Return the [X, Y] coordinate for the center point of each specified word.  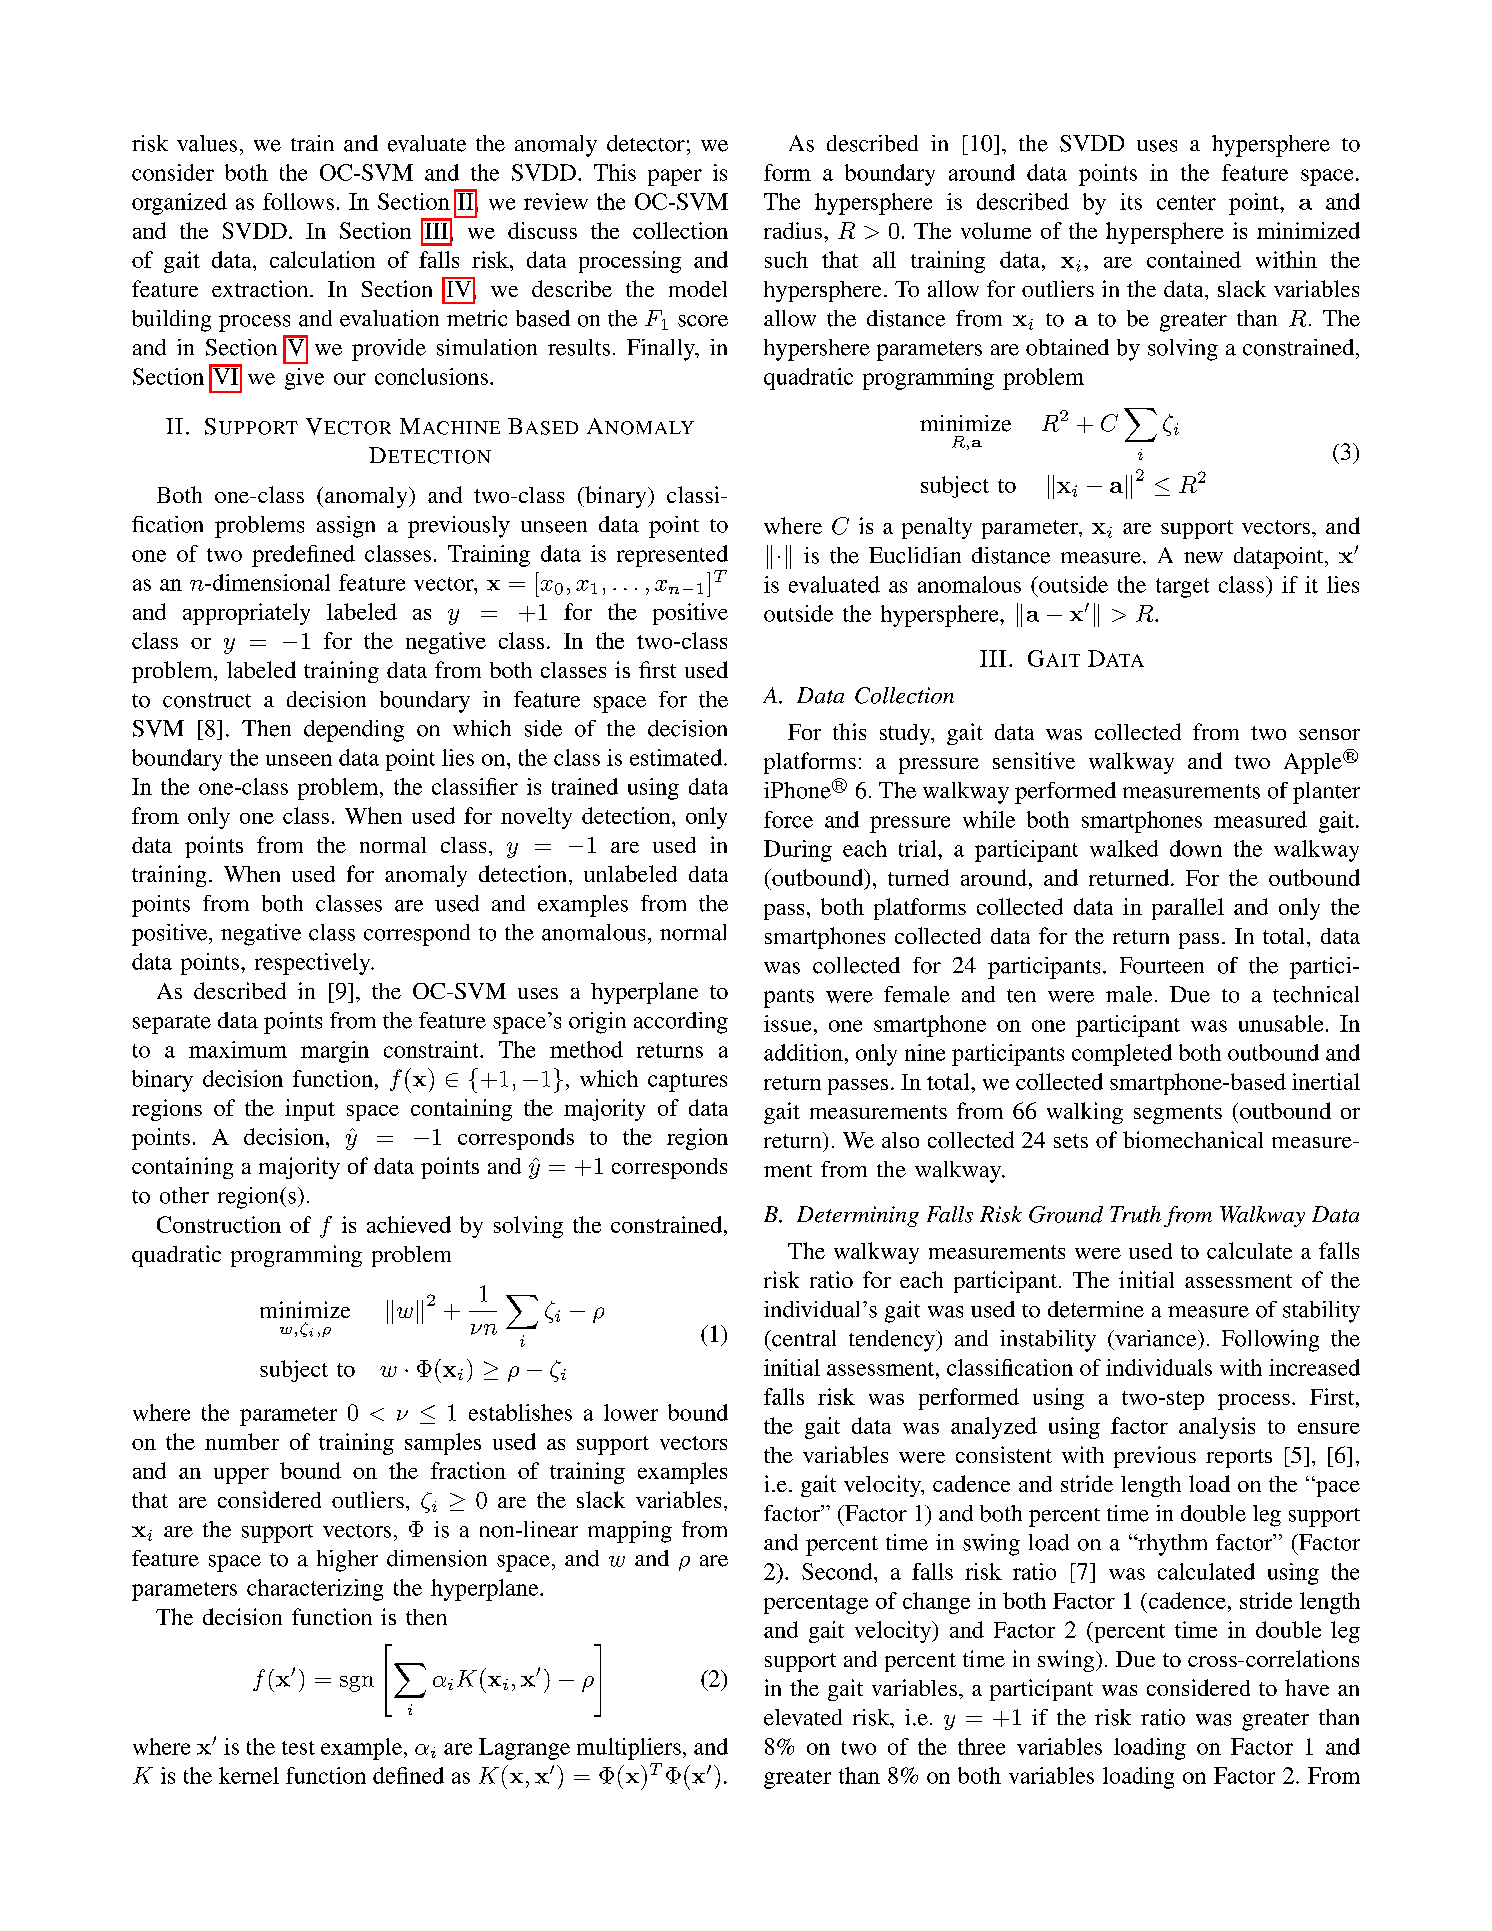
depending [354, 731]
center [1186, 202]
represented [672, 556]
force [788, 819]
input [310, 1110]
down [1196, 848]
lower [631, 1412]
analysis [1217, 1428]
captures [687, 1082]
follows [298, 201]
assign [346, 527]
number [242, 1441]
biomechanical [1193, 1139]
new [1203, 558]
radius [793, 230]
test [298, 1748]
